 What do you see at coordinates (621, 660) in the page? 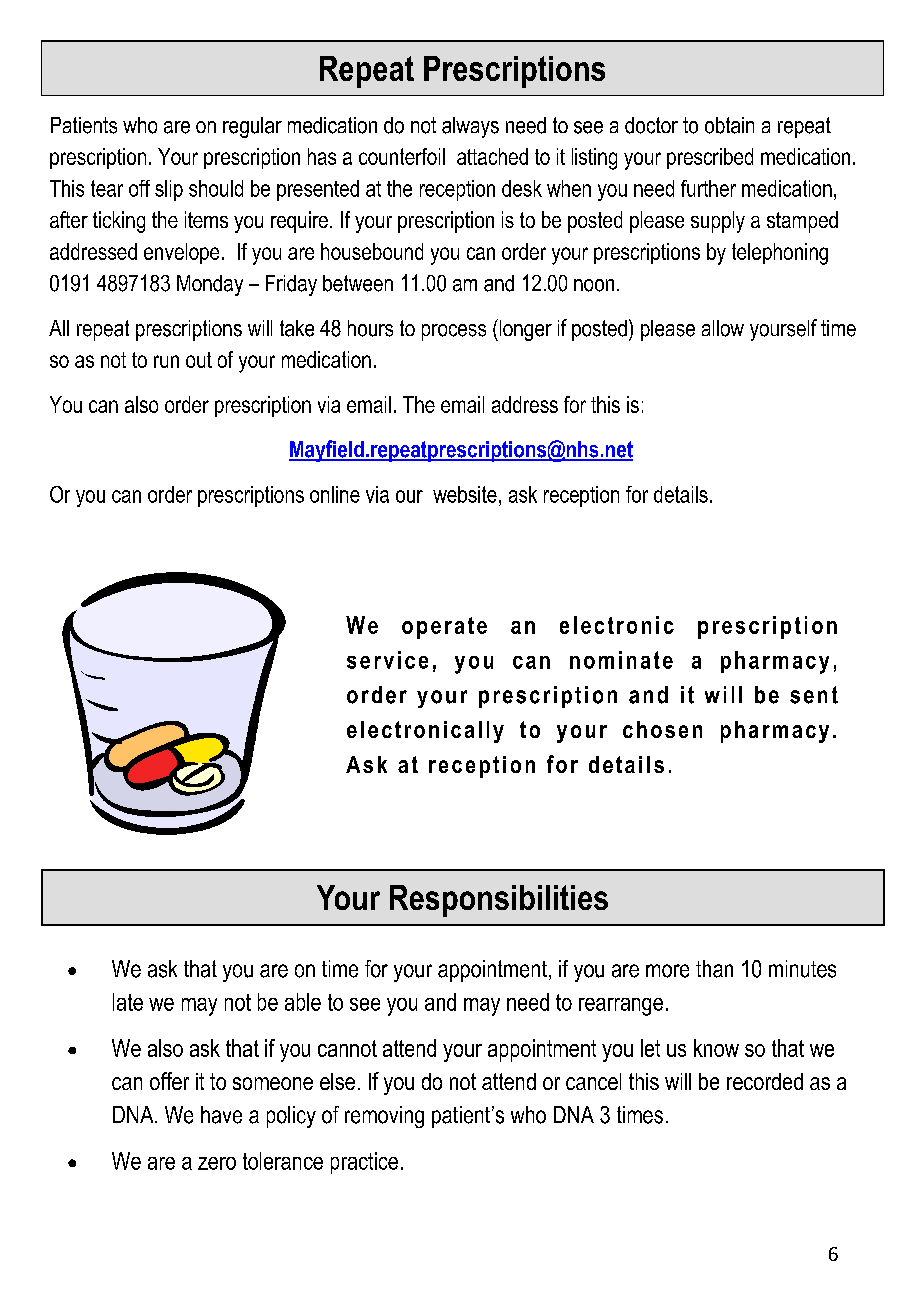
I see `nominate` at bounding box center [621, 660].
